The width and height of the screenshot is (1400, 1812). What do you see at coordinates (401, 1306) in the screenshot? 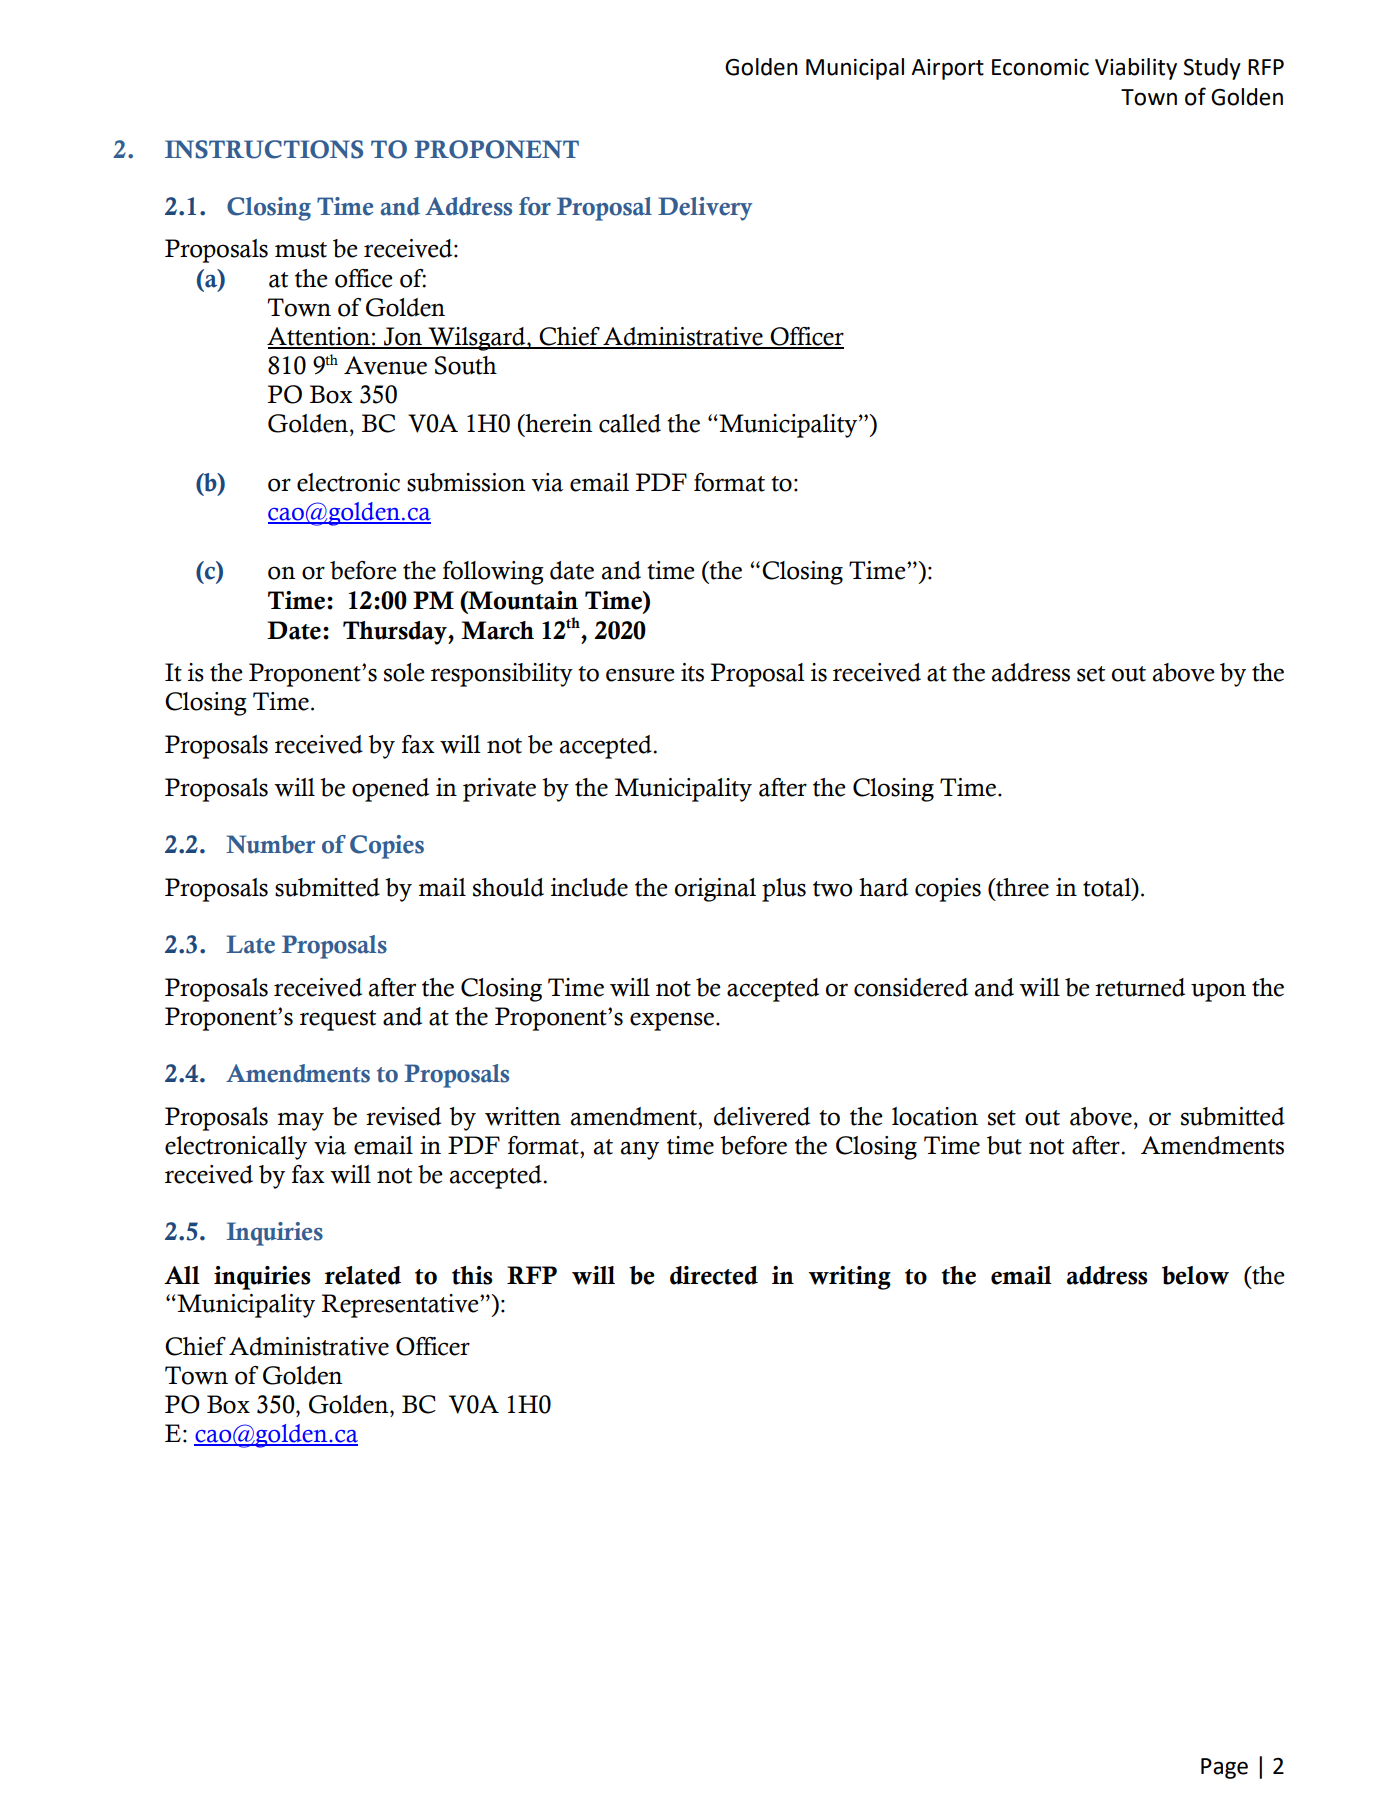
I see `Representative` at bounding box center [401, 1306].
